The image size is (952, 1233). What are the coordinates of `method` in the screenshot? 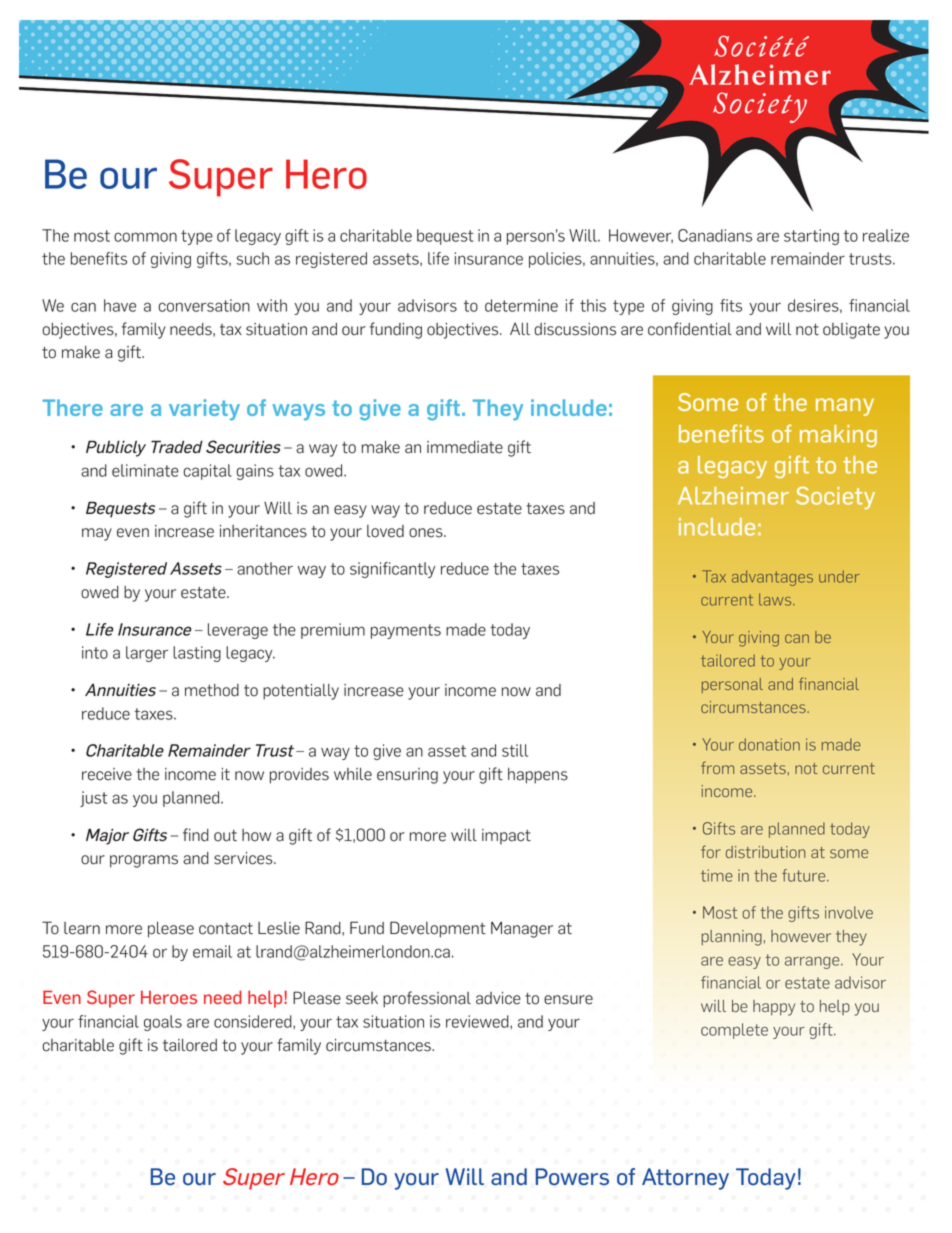 It's located at (212, 690).
